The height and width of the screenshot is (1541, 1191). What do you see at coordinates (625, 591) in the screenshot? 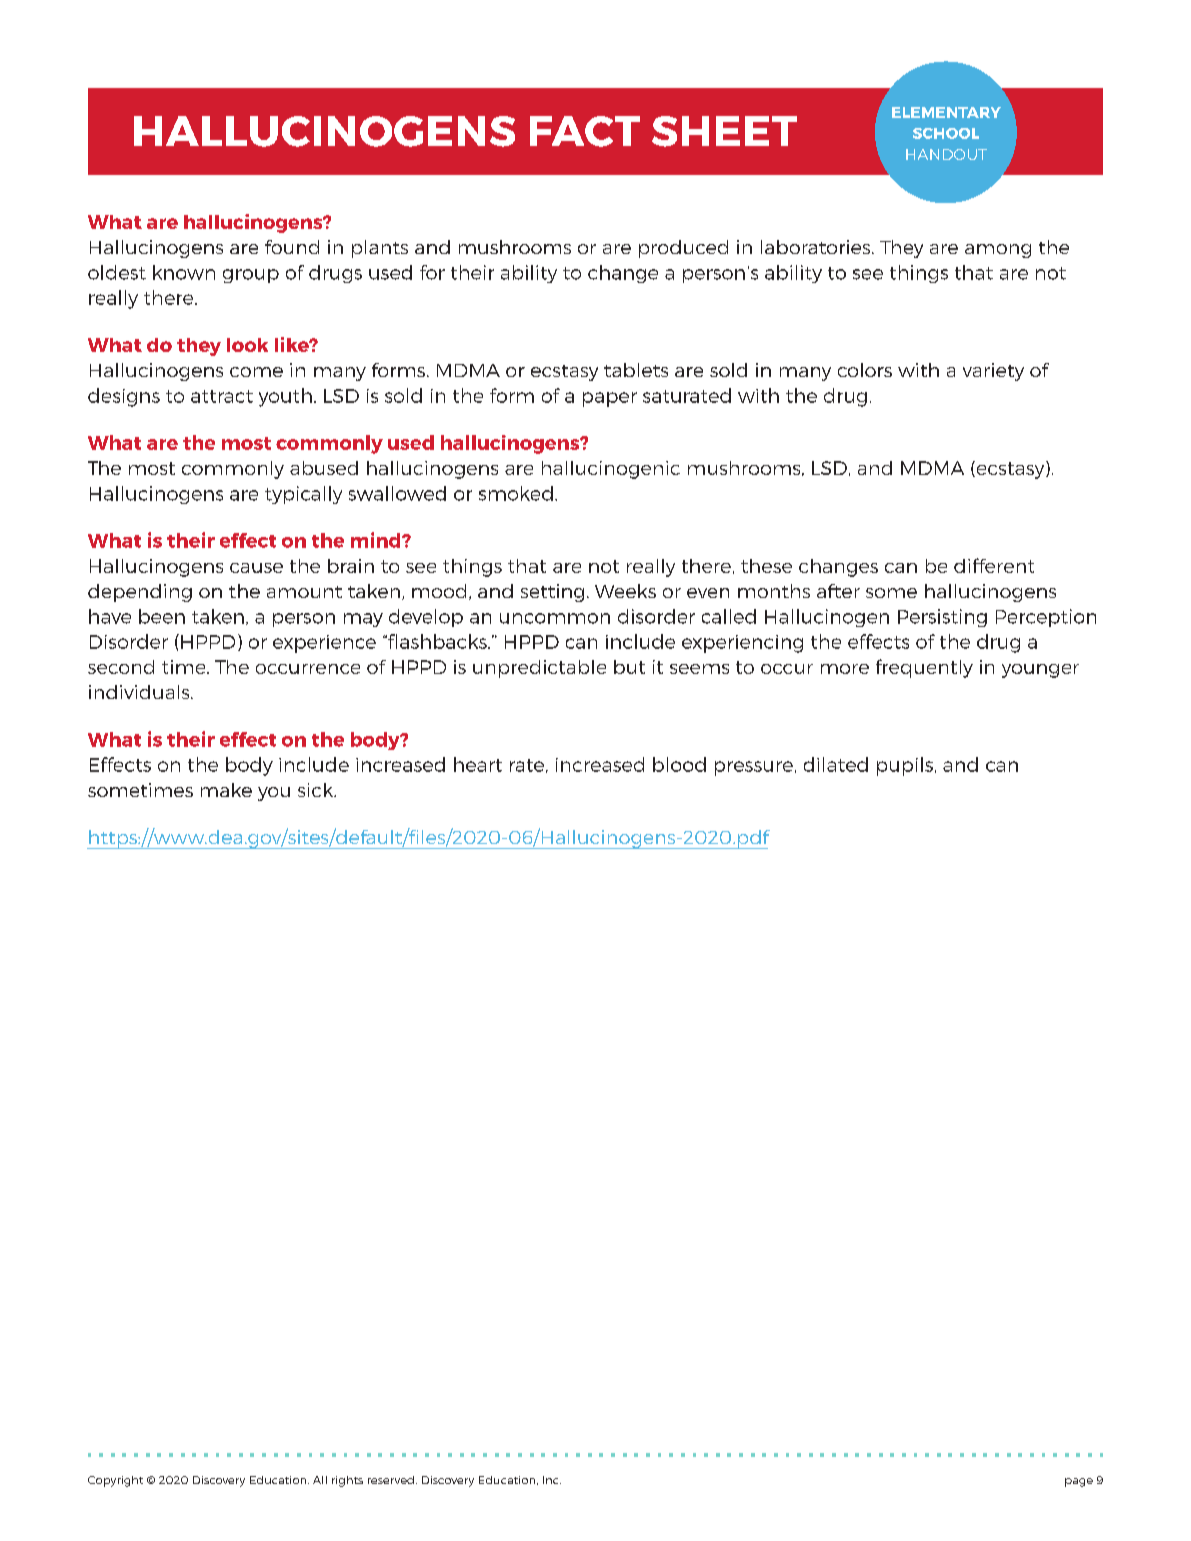
I see `Weeks` at bounding box center [625, 591].
